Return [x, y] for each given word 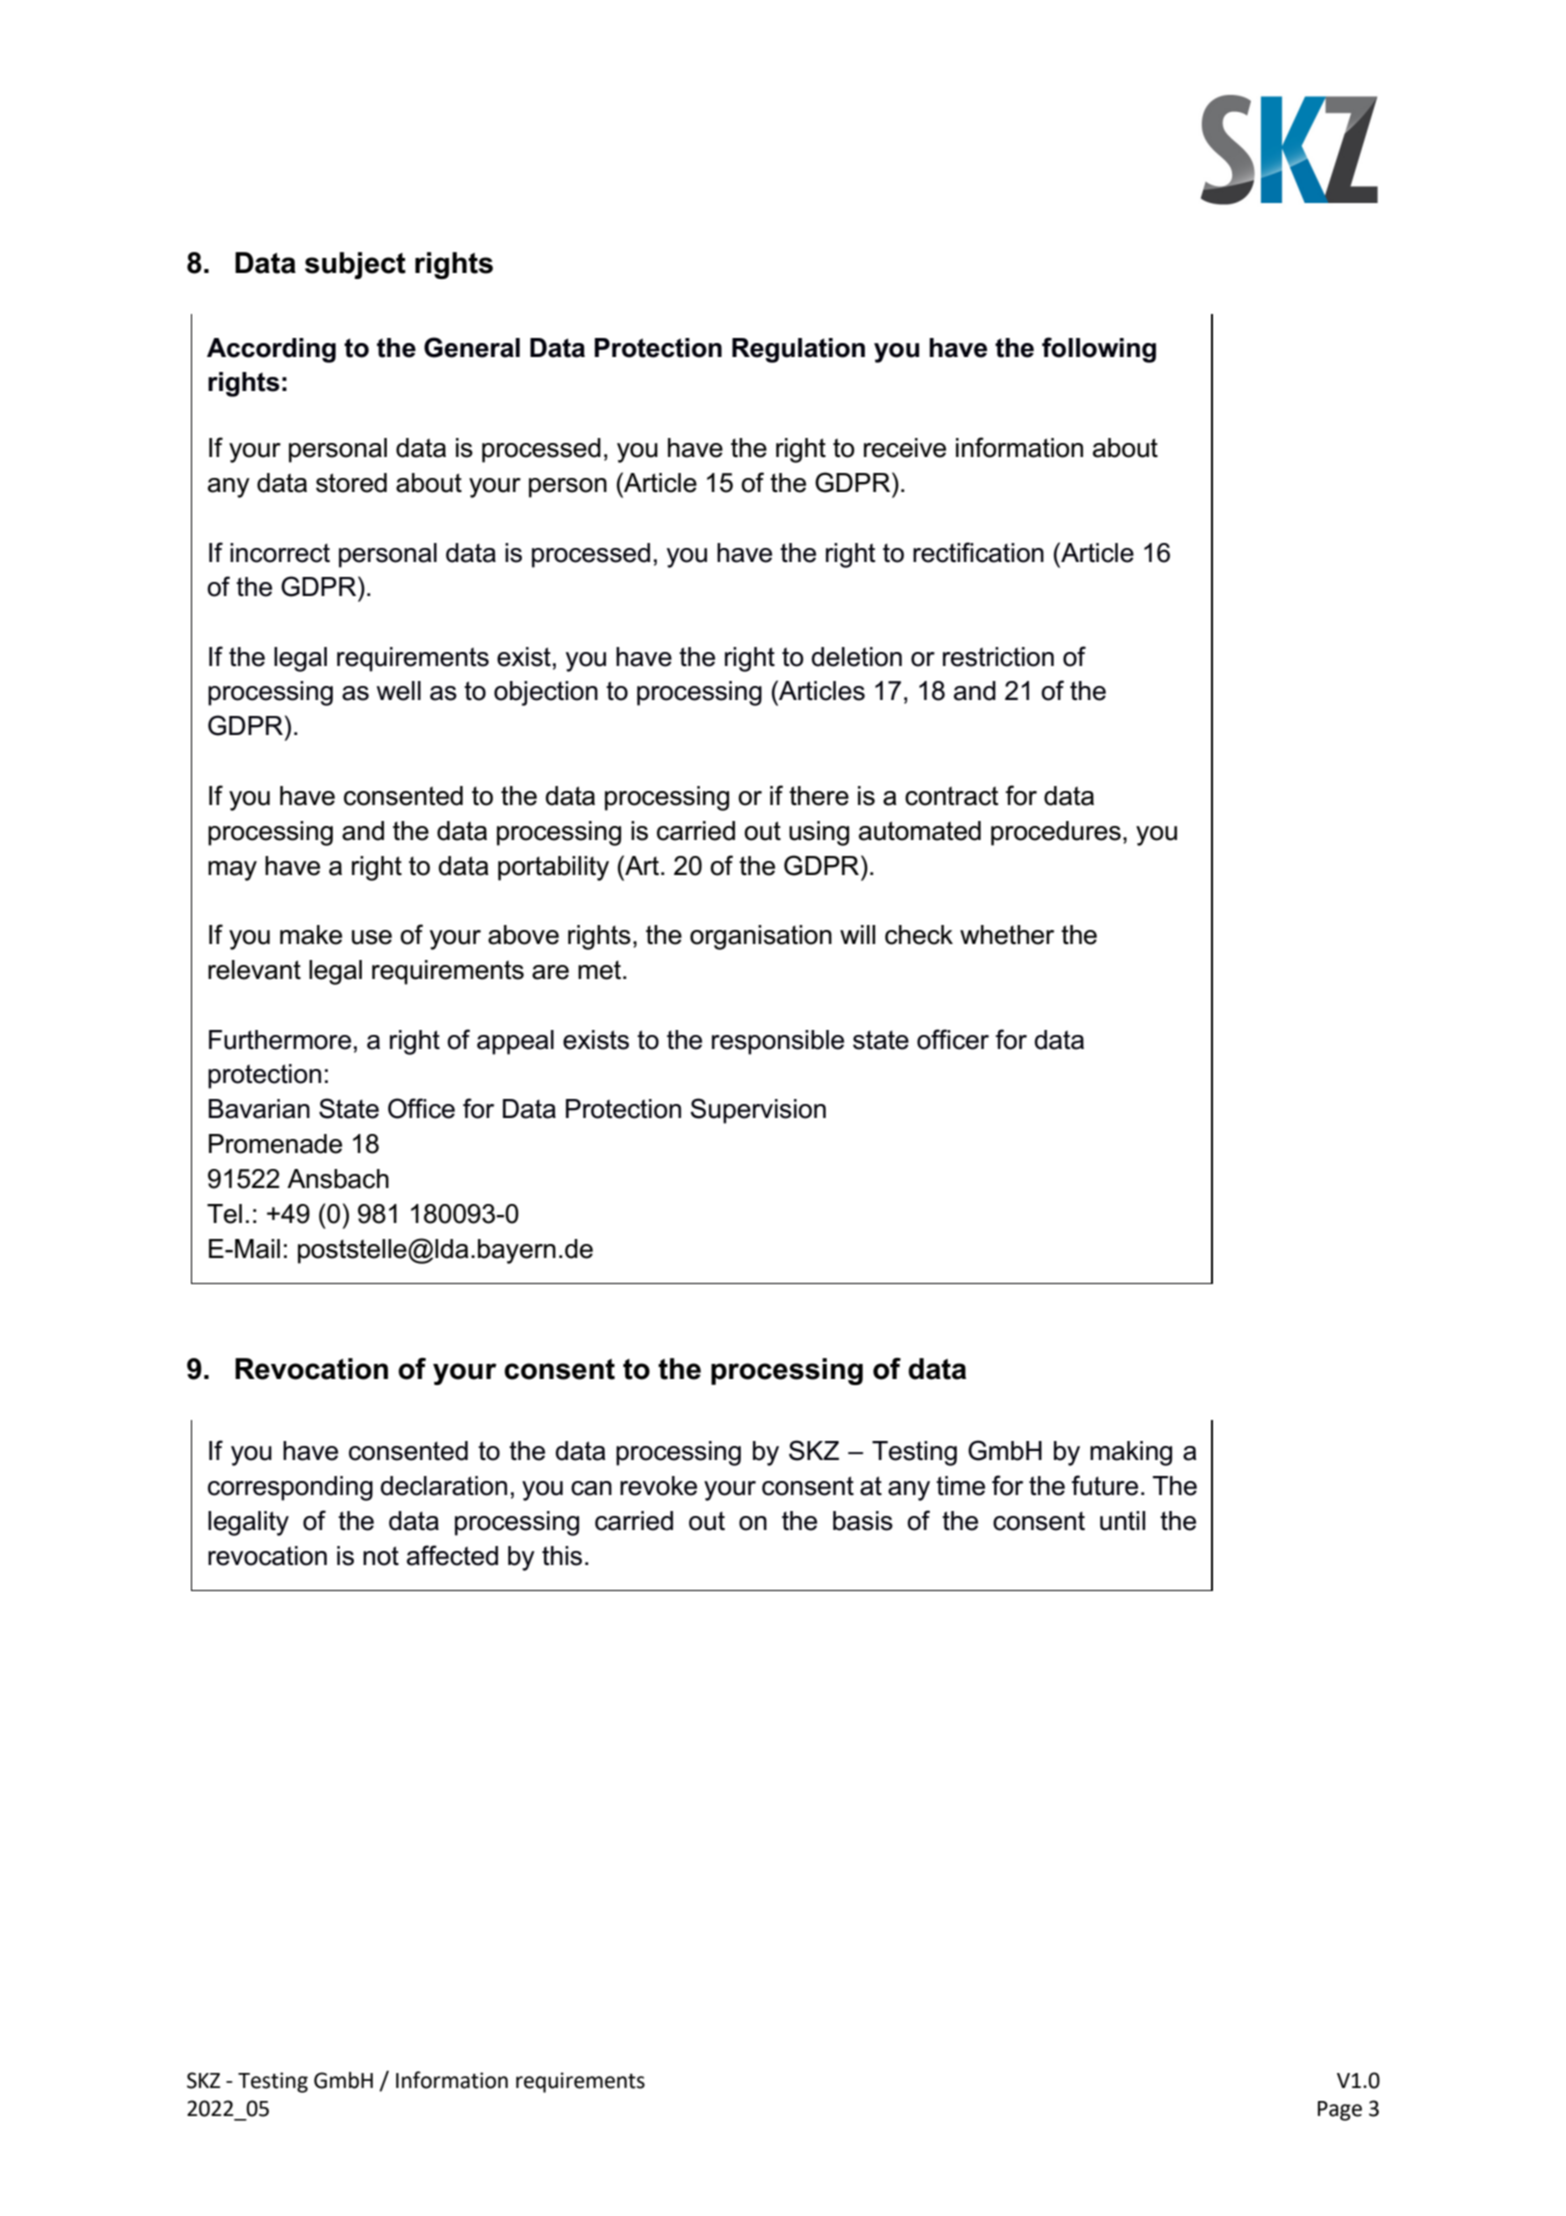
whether [1007, 935]
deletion [856, 657]
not [381, 1556]
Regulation [798, 350]
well [399, 691]
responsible [778, 1042]
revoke [658, 1486]
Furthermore [280, 1040]
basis [863, 1521]
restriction [998, 657]
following [1099, 350]
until [1122, 1521]
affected [452, 1555]
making [1131, 1453]
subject [355, 265]
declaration [443, 1486]
